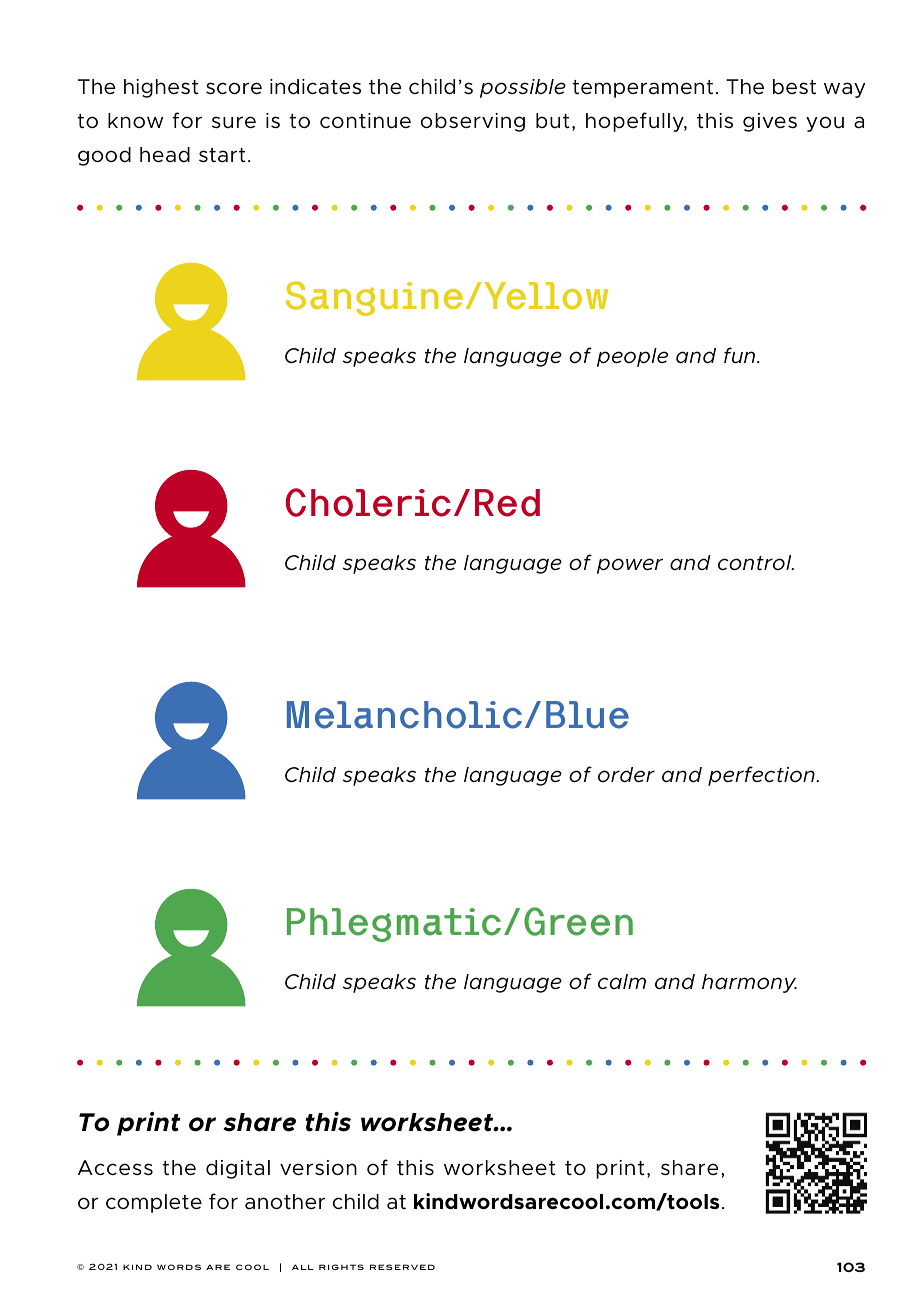 The image size is (924, 1310). Describe the element at coordinates (318, 1168) in the image. I see `version` at that location.
